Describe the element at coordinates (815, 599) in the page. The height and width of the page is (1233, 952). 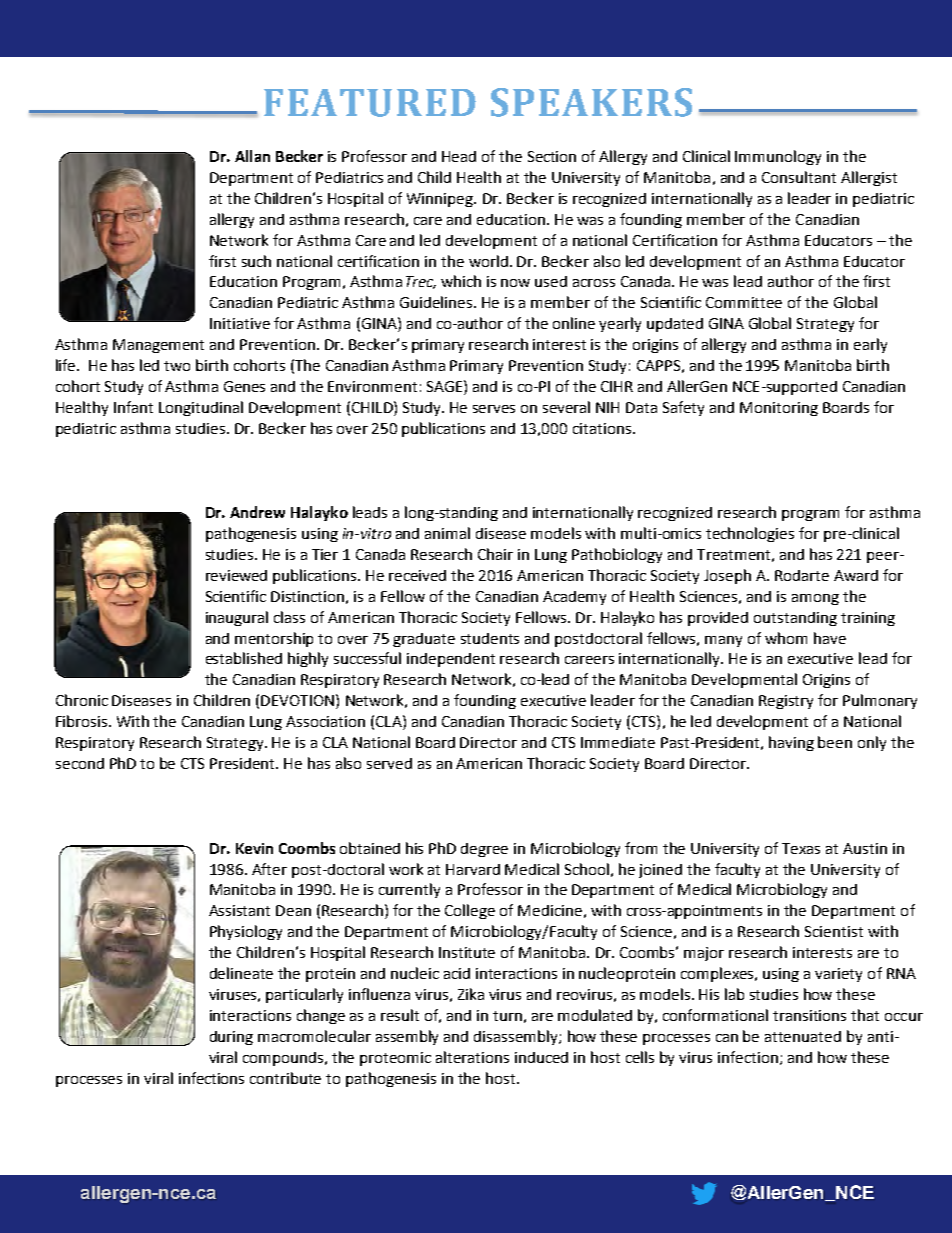
I see `among` at that location.
